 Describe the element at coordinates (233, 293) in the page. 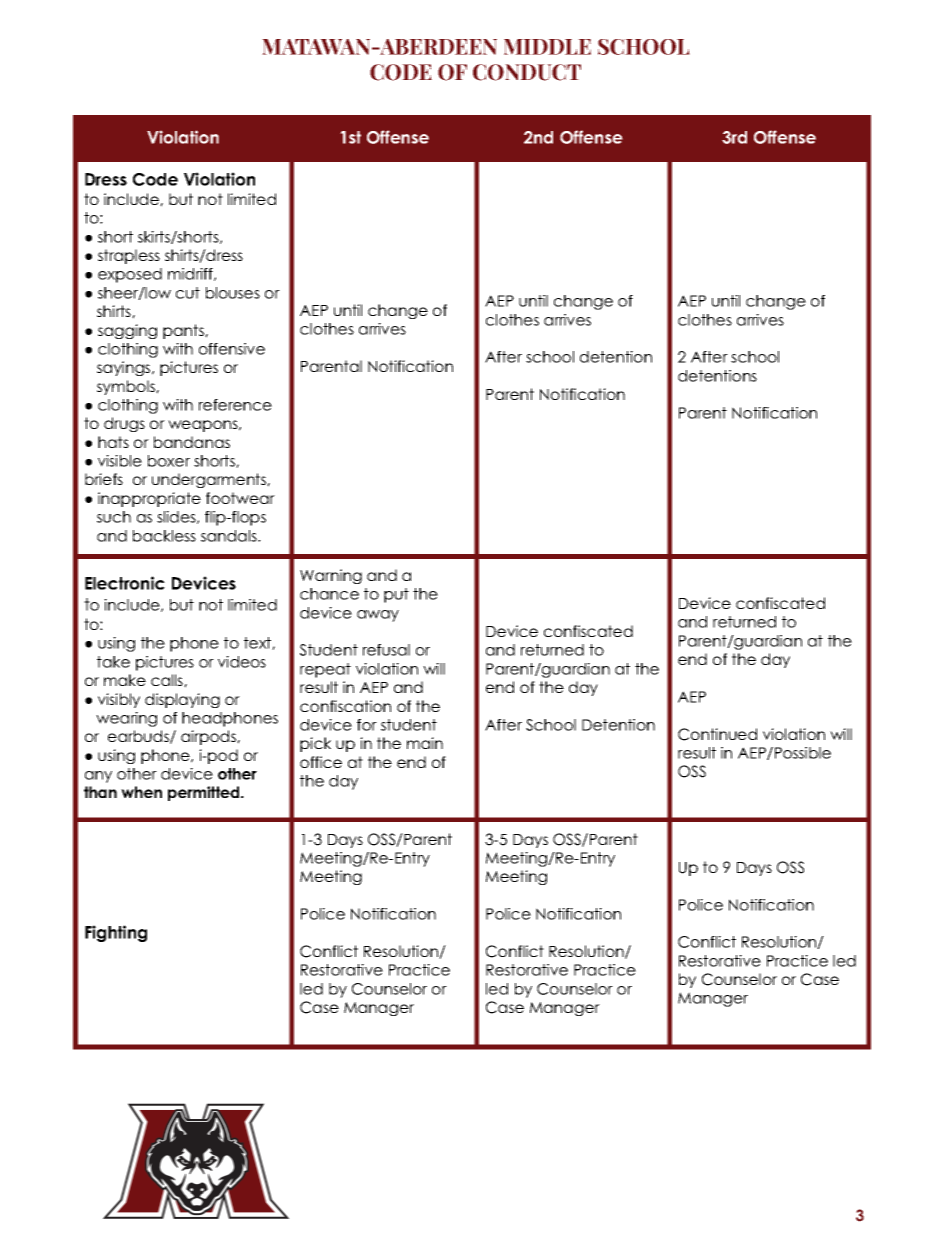

I see `blouses` at that location.
